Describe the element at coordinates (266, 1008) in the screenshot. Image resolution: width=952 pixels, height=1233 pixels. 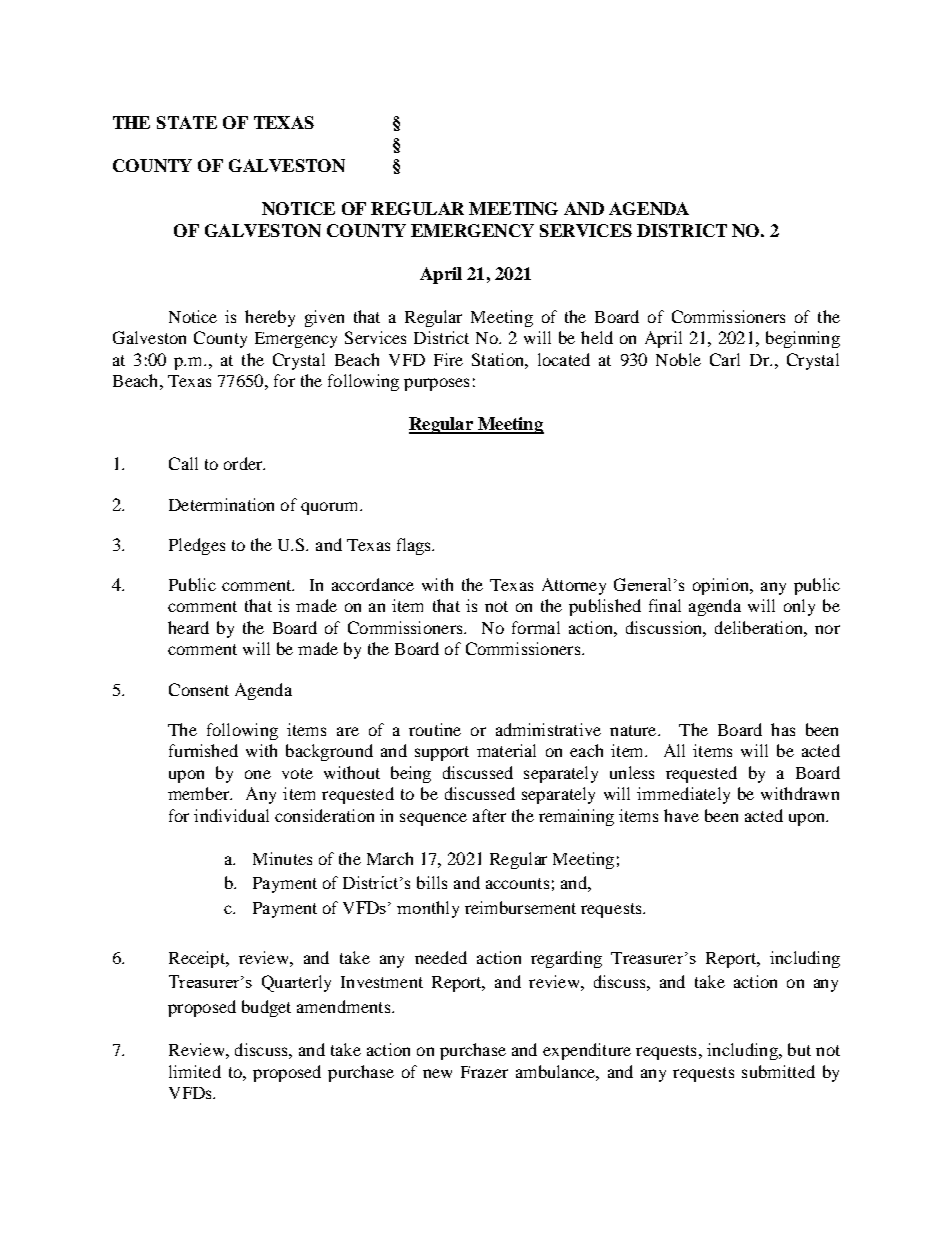
I see `budget` at that location.
